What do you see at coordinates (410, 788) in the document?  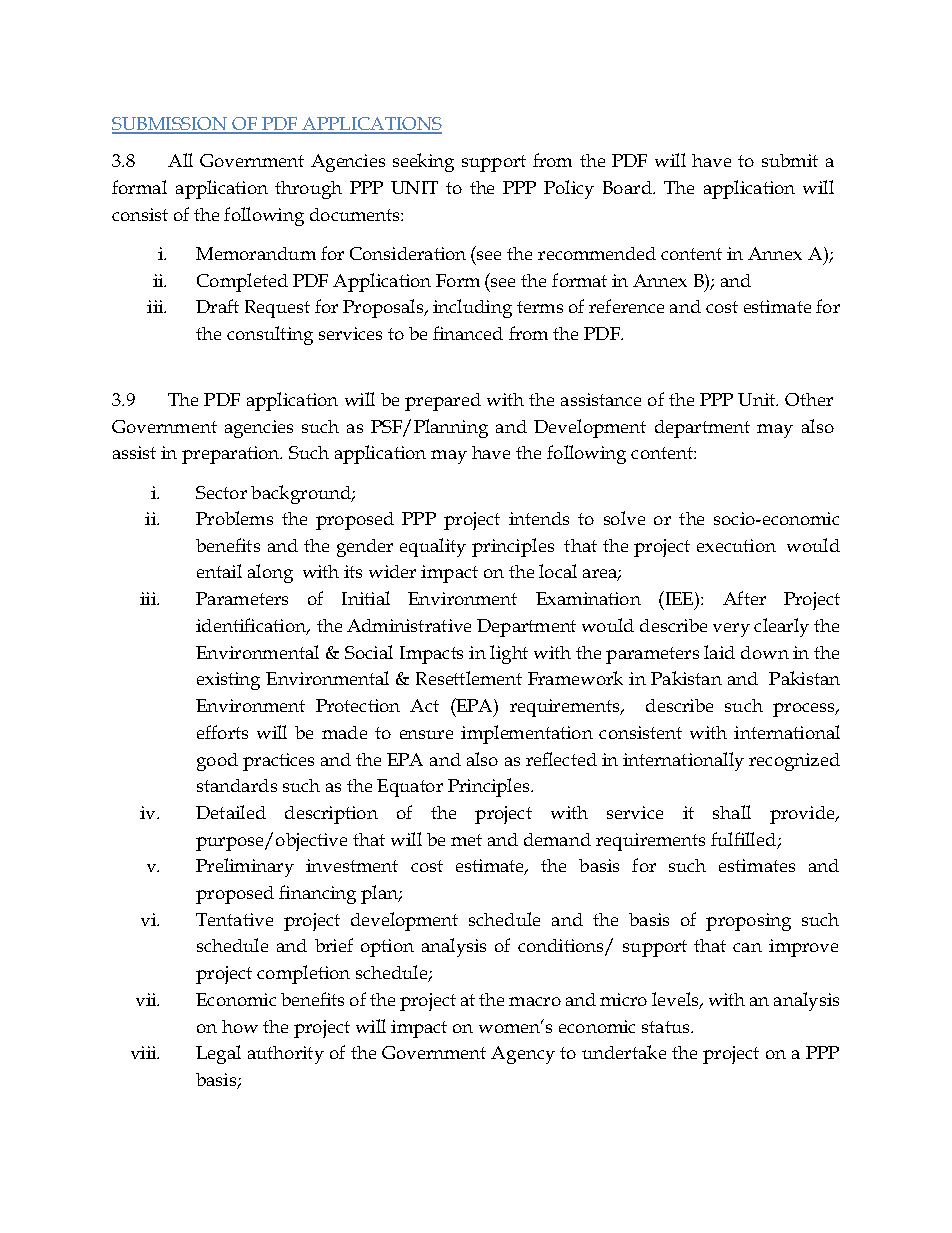 I see `Equator` at bounding box center [410, 788].
